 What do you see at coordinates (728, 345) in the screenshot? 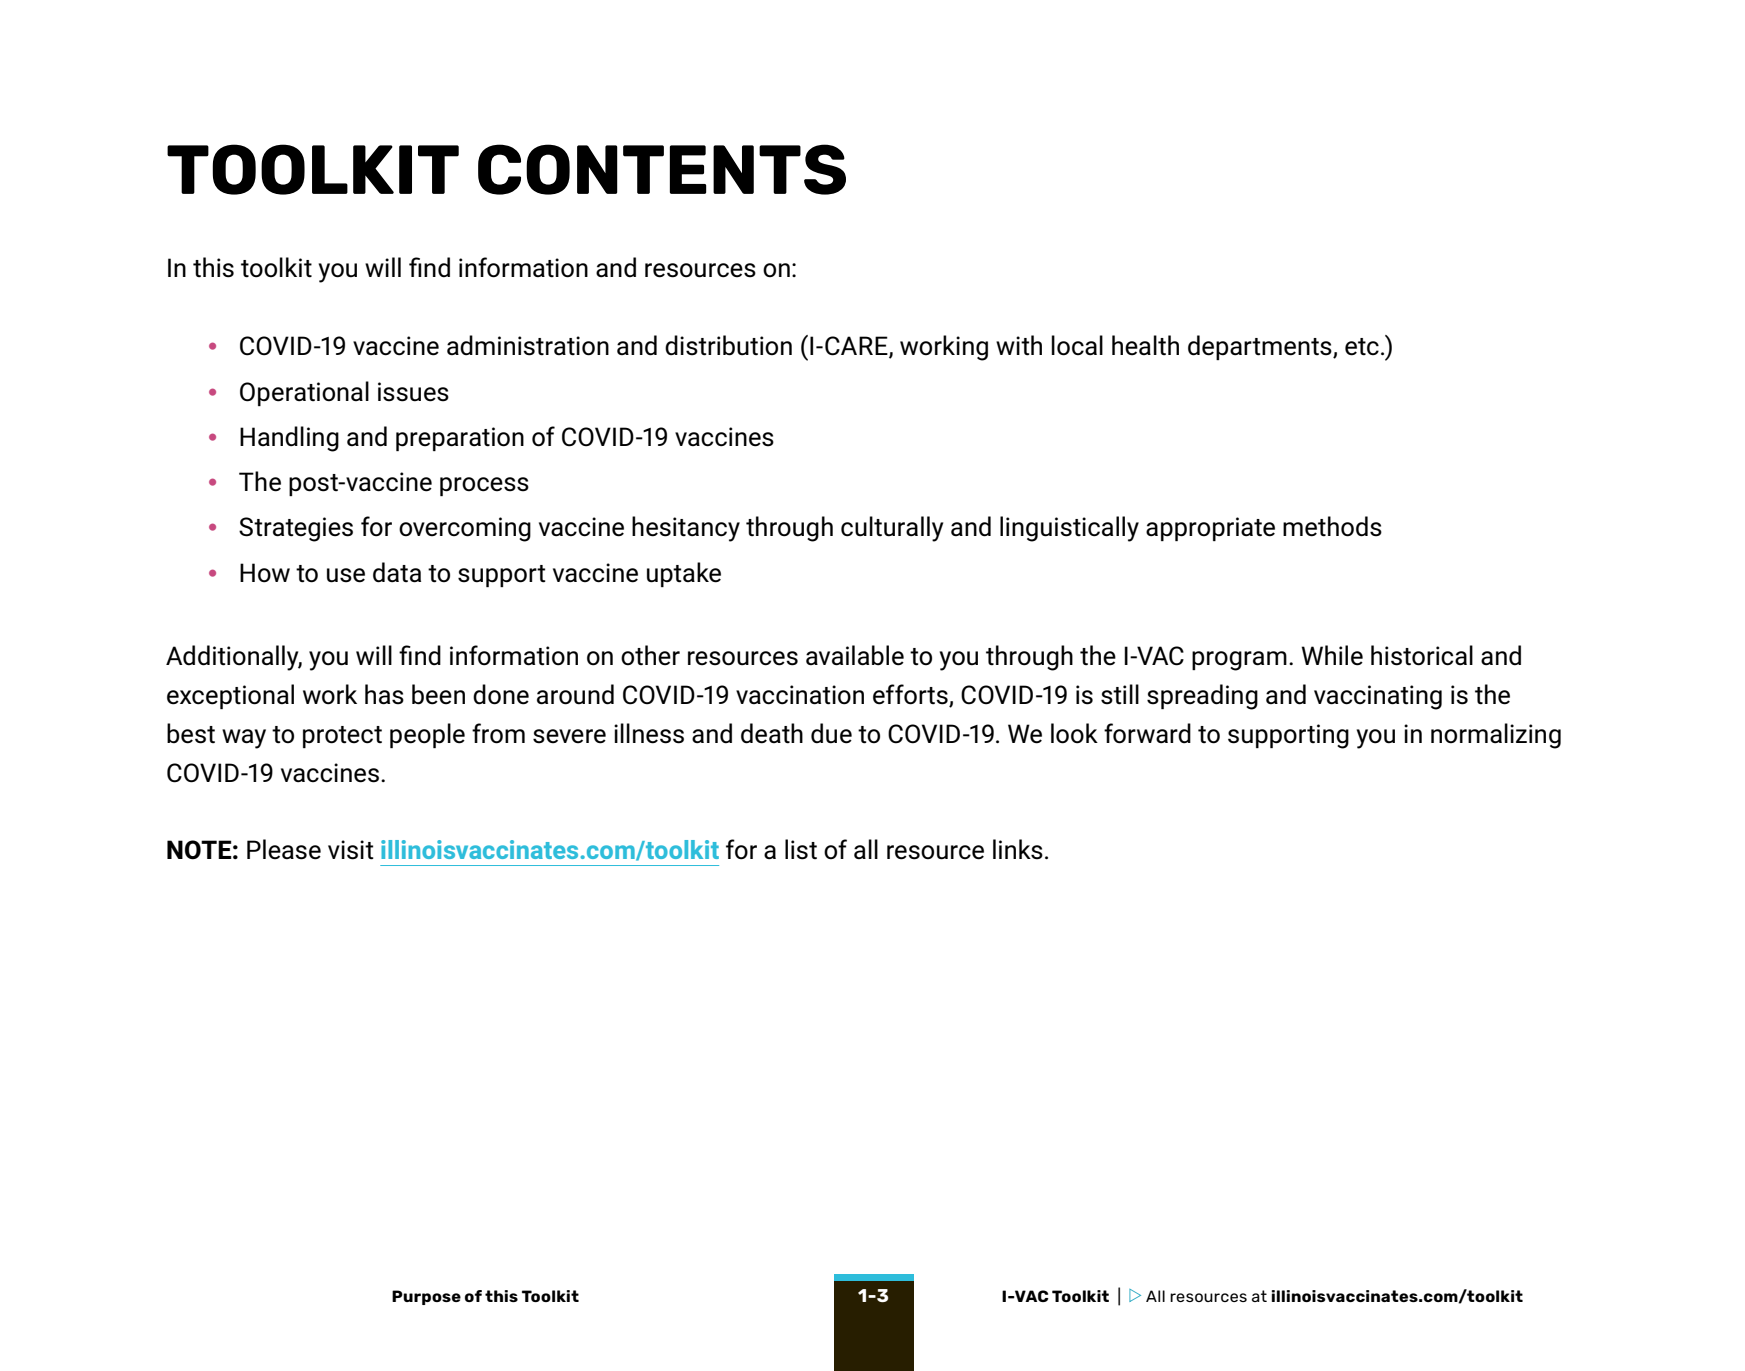
I see `distribution` at bounding box center [728, 345].
